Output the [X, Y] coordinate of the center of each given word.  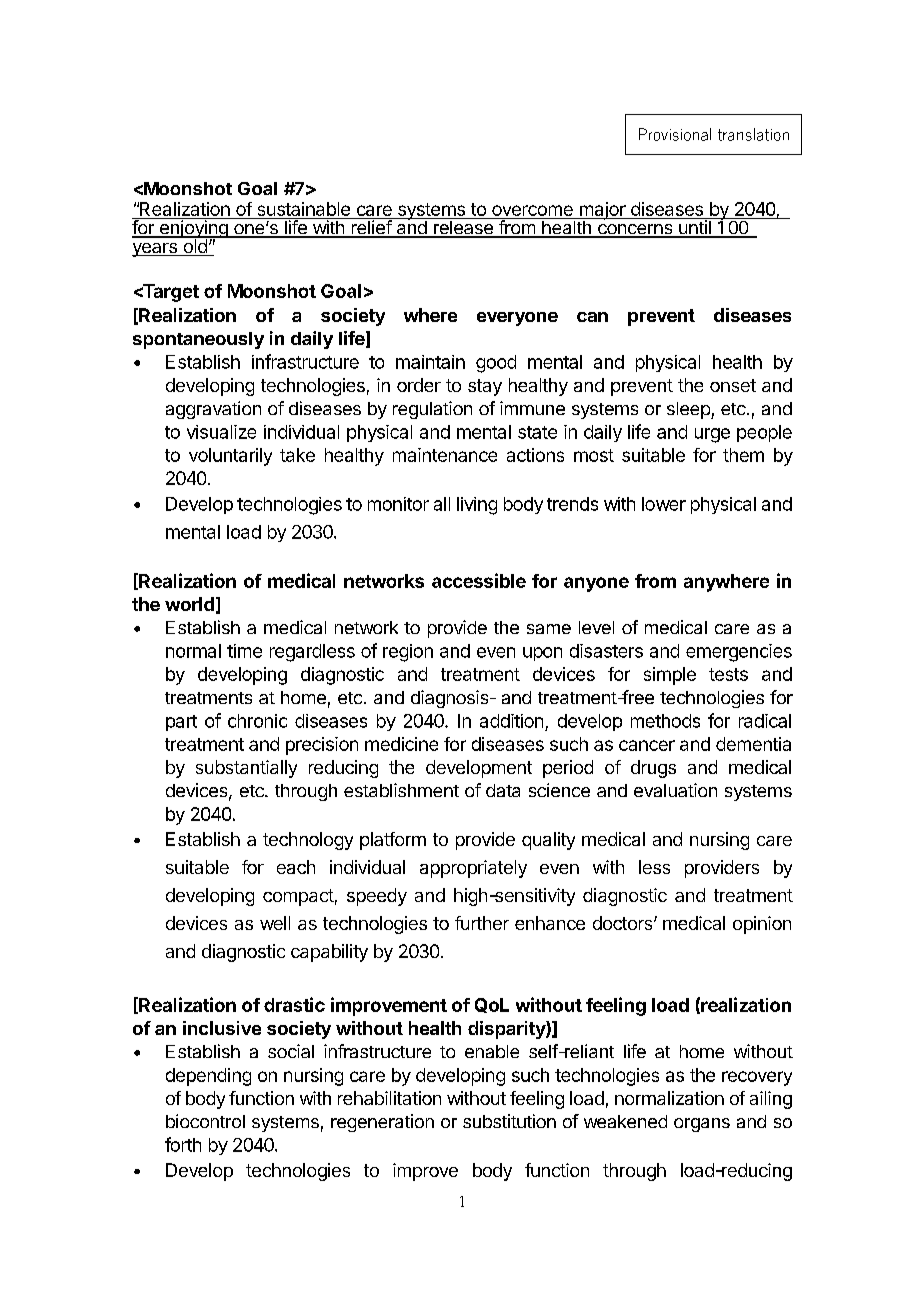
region [408, 653]
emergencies [739, 653]
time [244, 651]
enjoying [193, 229]
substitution [509, 1121]
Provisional [675, 134]
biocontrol [205, 1121]
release [463, 227]
